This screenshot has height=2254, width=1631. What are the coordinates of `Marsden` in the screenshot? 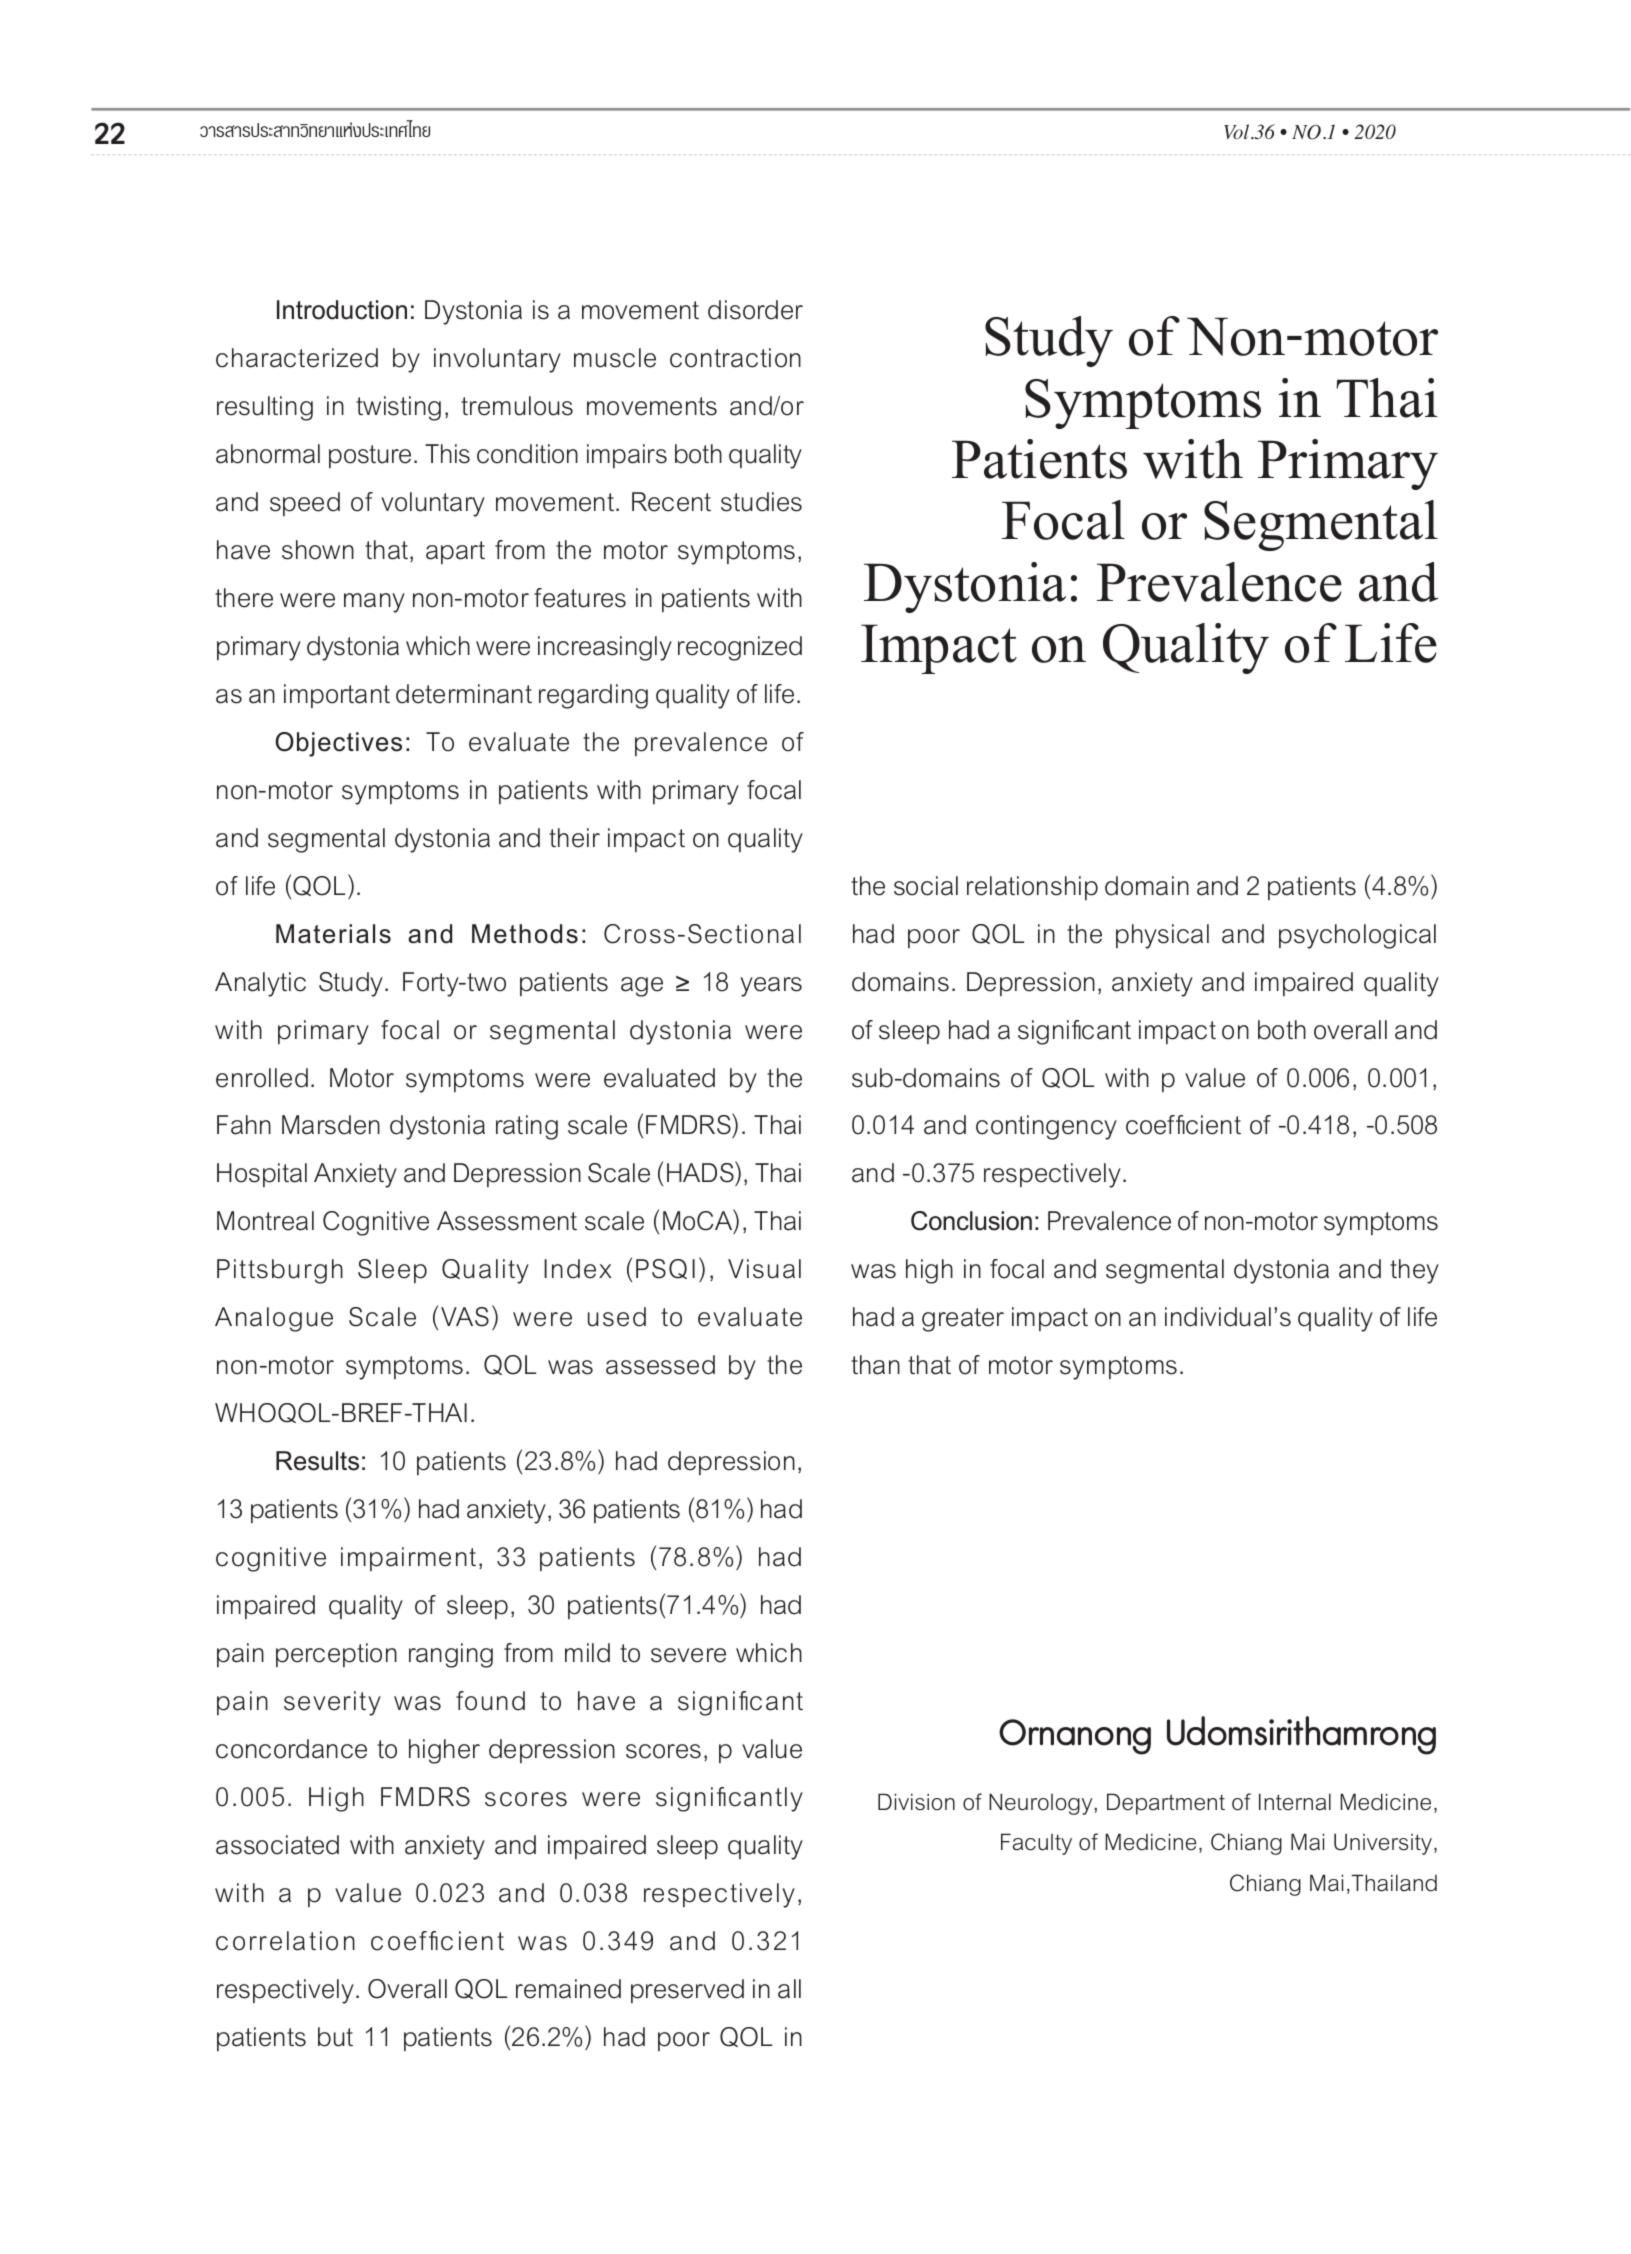 It's located at (331, 1125).
